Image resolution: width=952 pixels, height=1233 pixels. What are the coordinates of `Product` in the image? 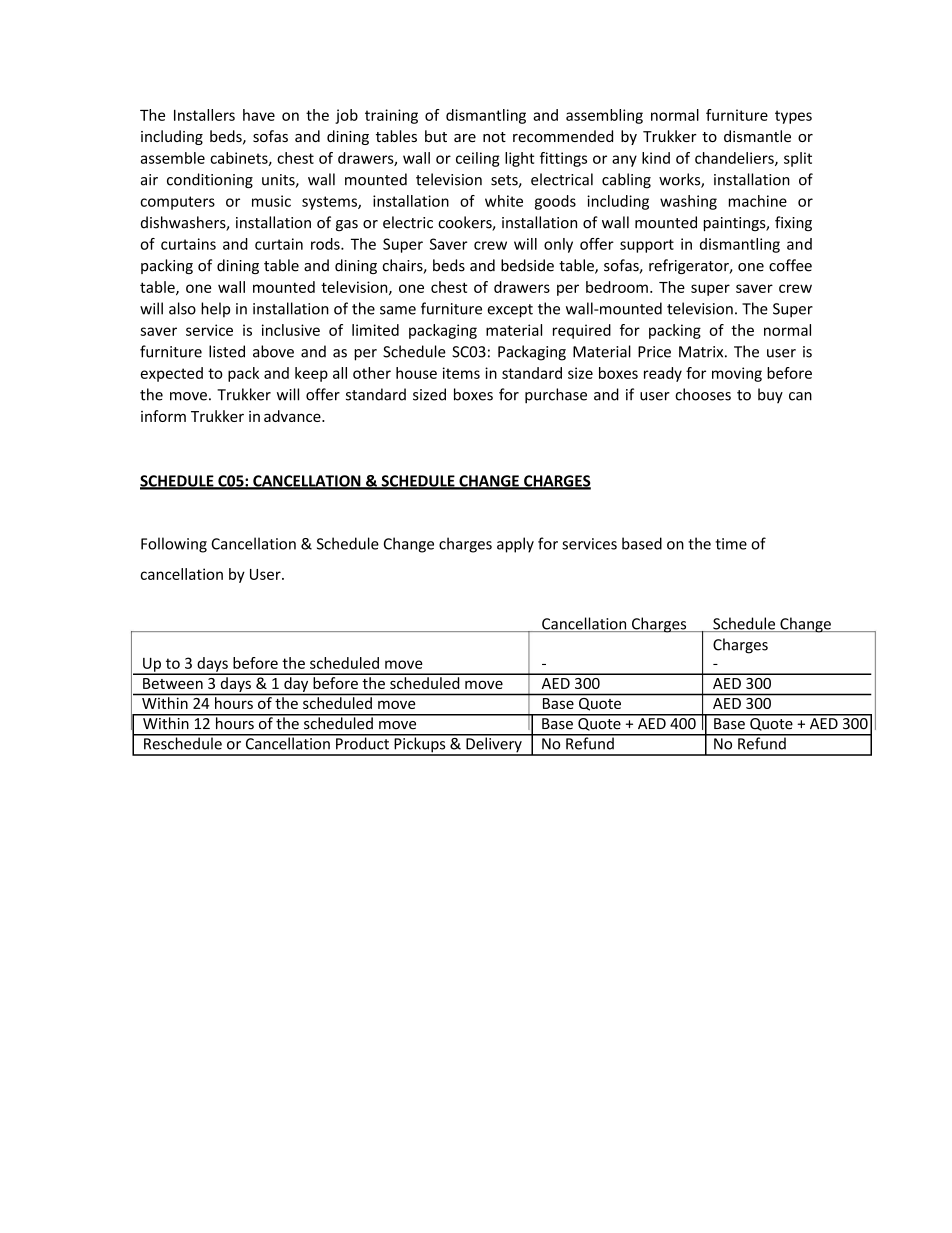 It's located at (362, 742).
